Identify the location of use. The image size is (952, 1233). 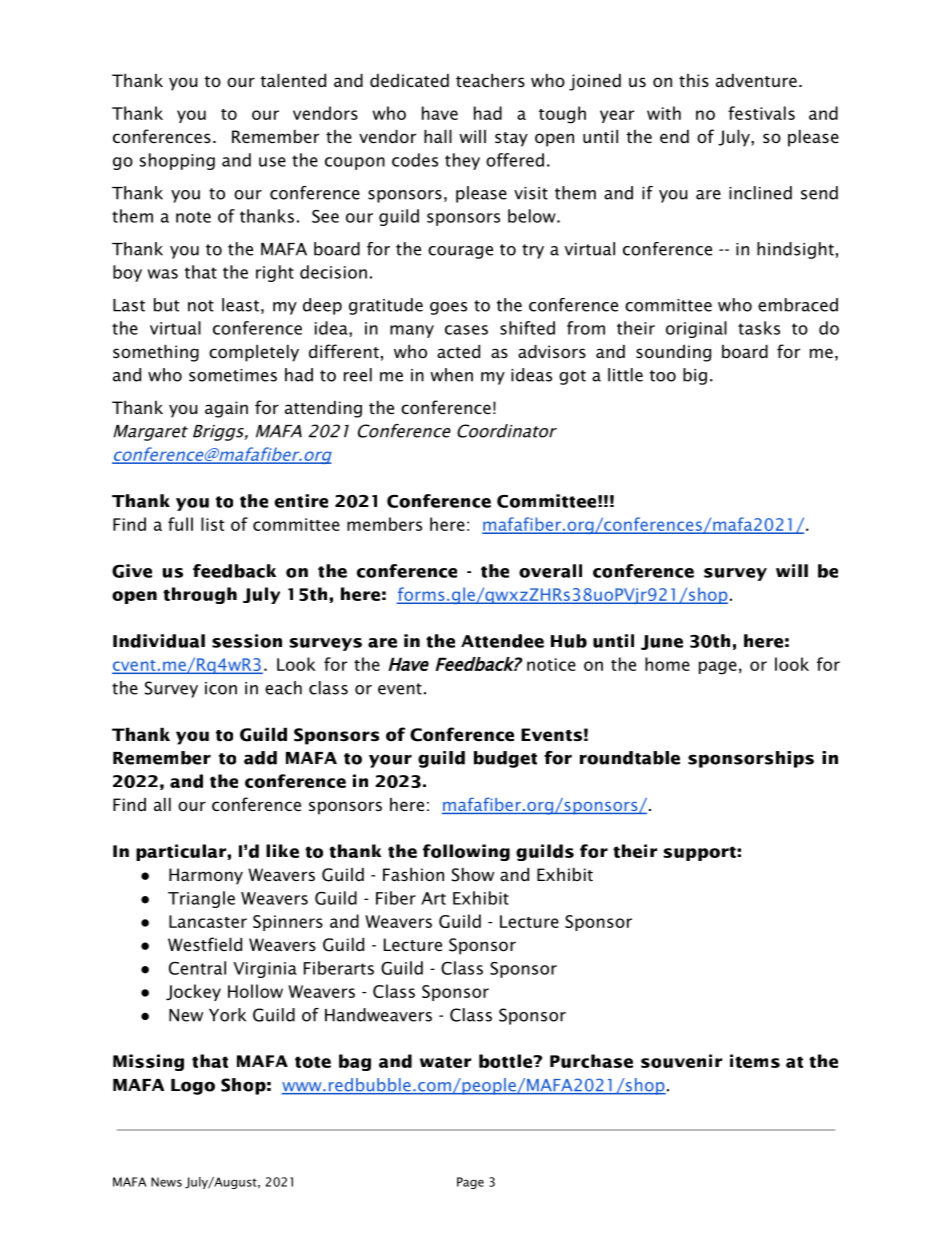
(272, 162).
